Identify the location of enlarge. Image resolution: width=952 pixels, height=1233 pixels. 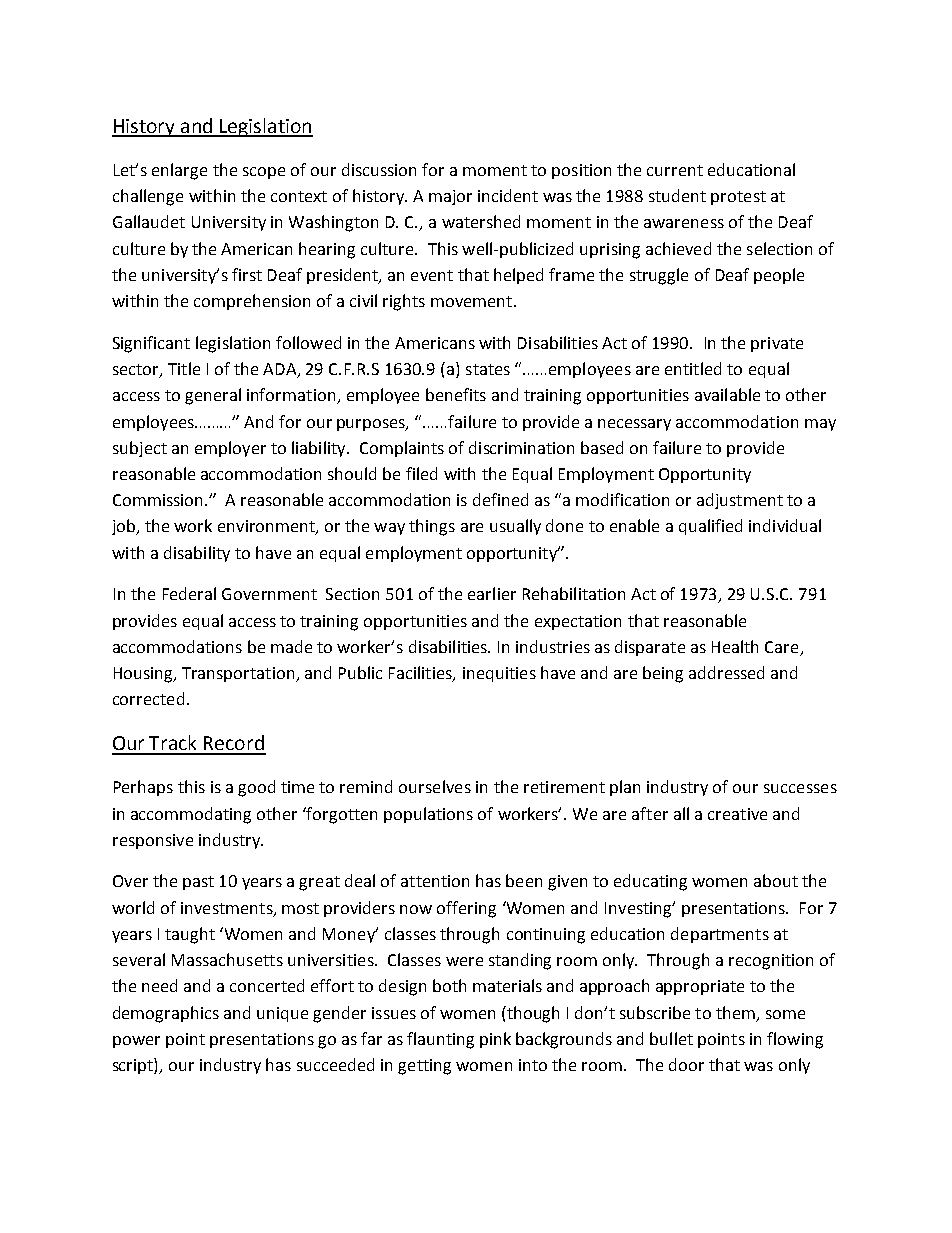
(179, 171).
